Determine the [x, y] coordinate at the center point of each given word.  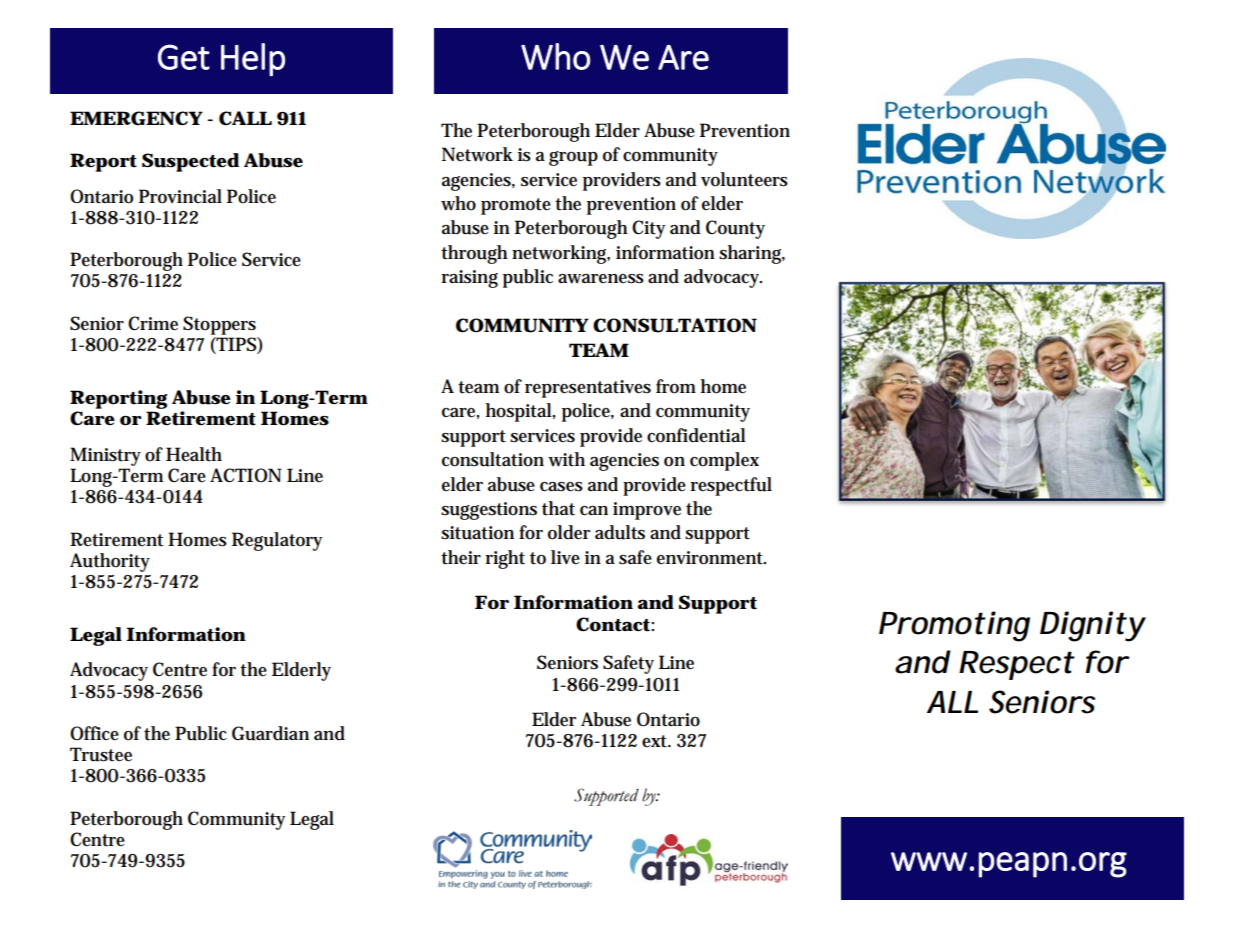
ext [656, 741]
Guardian [270, 733]
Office [94, 733]
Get [184, 57]
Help [253, 60]
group [573, 158]
